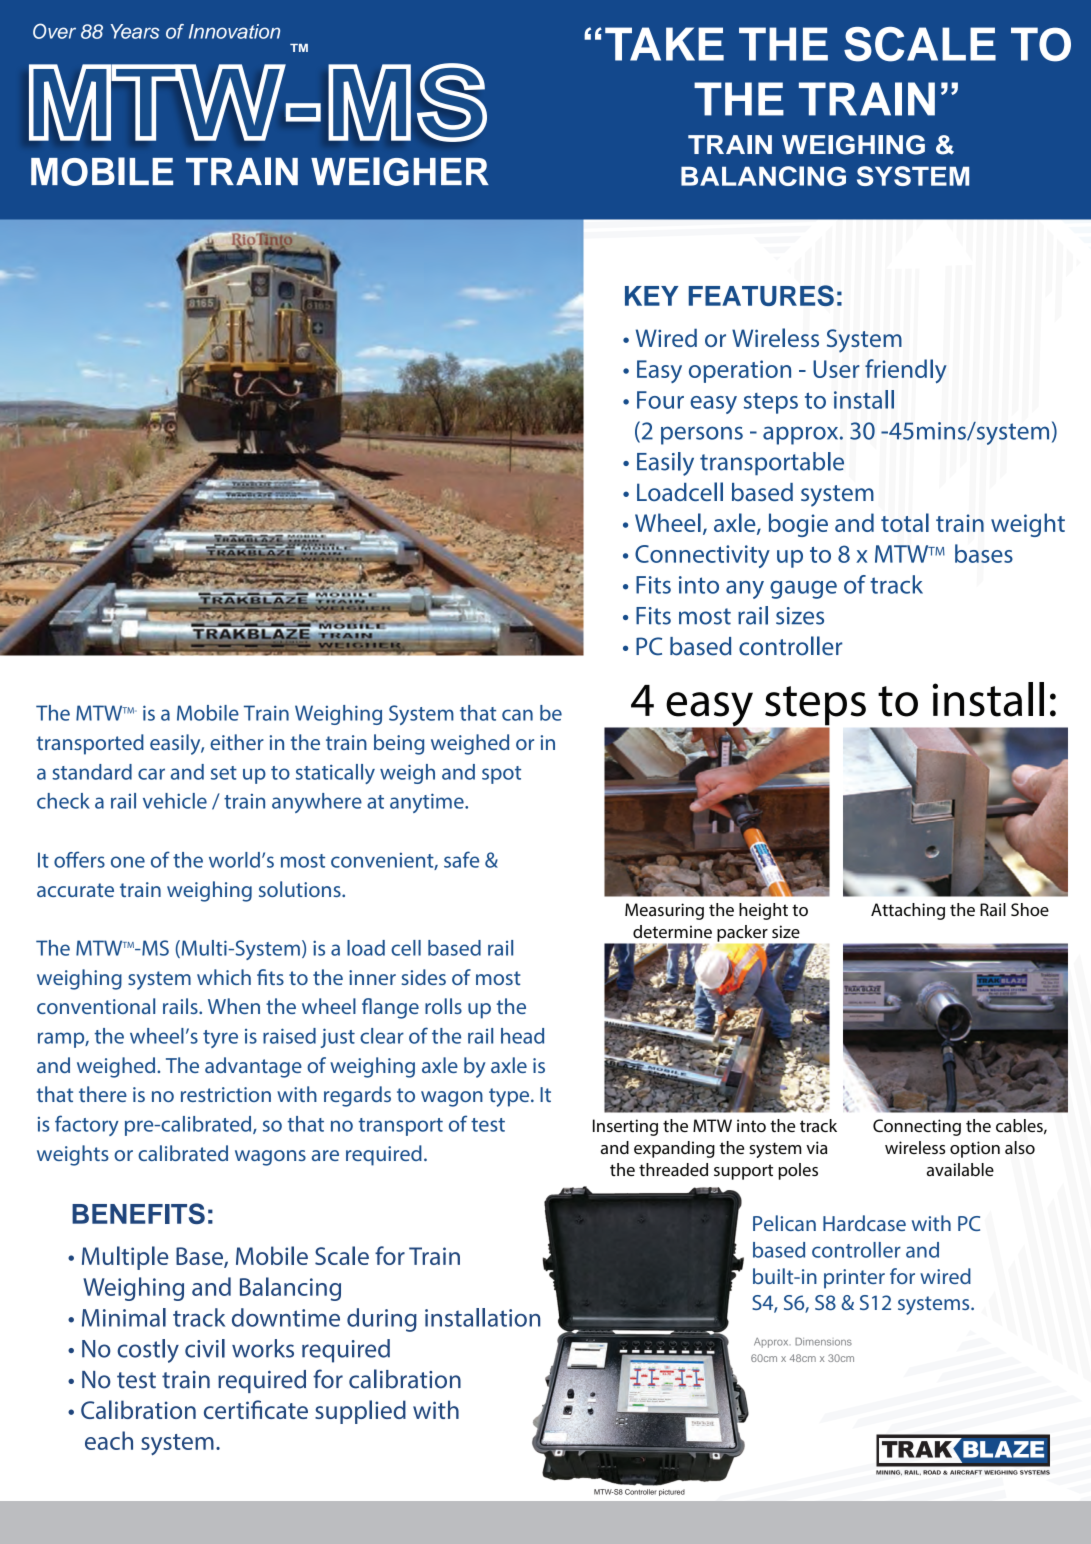  What do you see at coordinates (761, 295) in the image?
I see `FEATURES` at bounding box center [761, 295].
